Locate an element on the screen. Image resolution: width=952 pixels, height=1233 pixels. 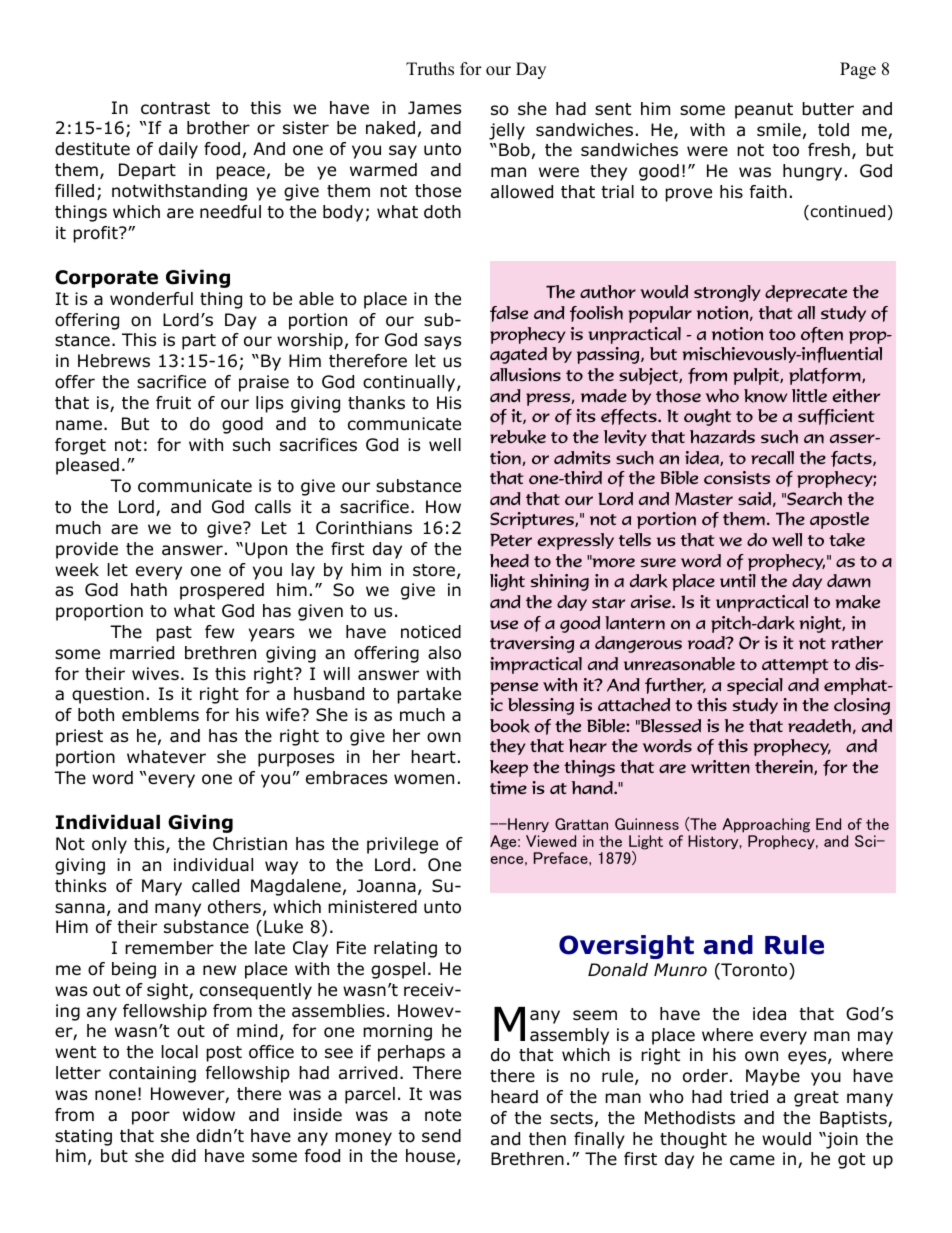
Approaching is located at coordinates (766, 825).
